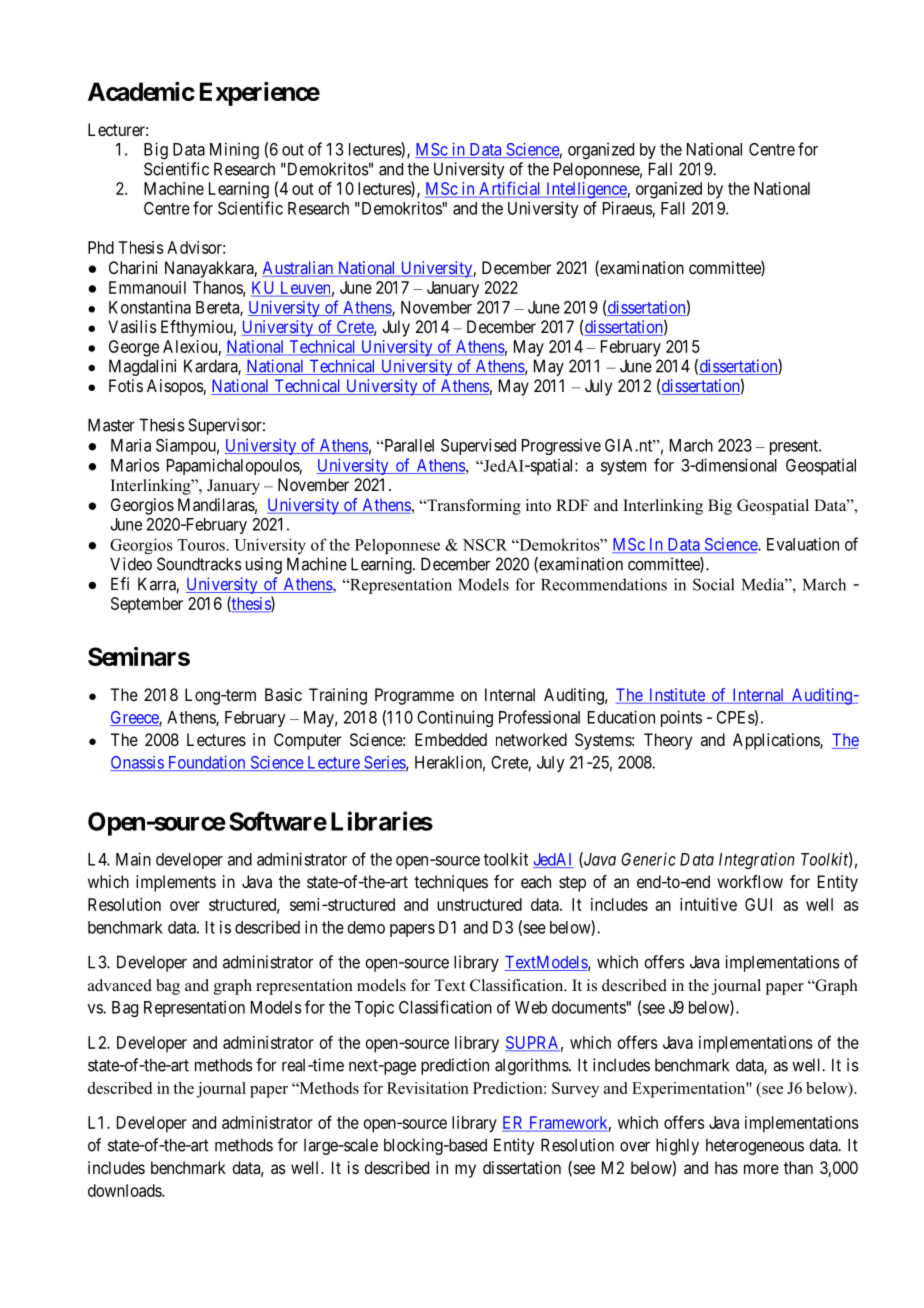  What do you see at coordinates (133, 859) in the screenshot?
I see `Main` at bounding box center [133, 859].
